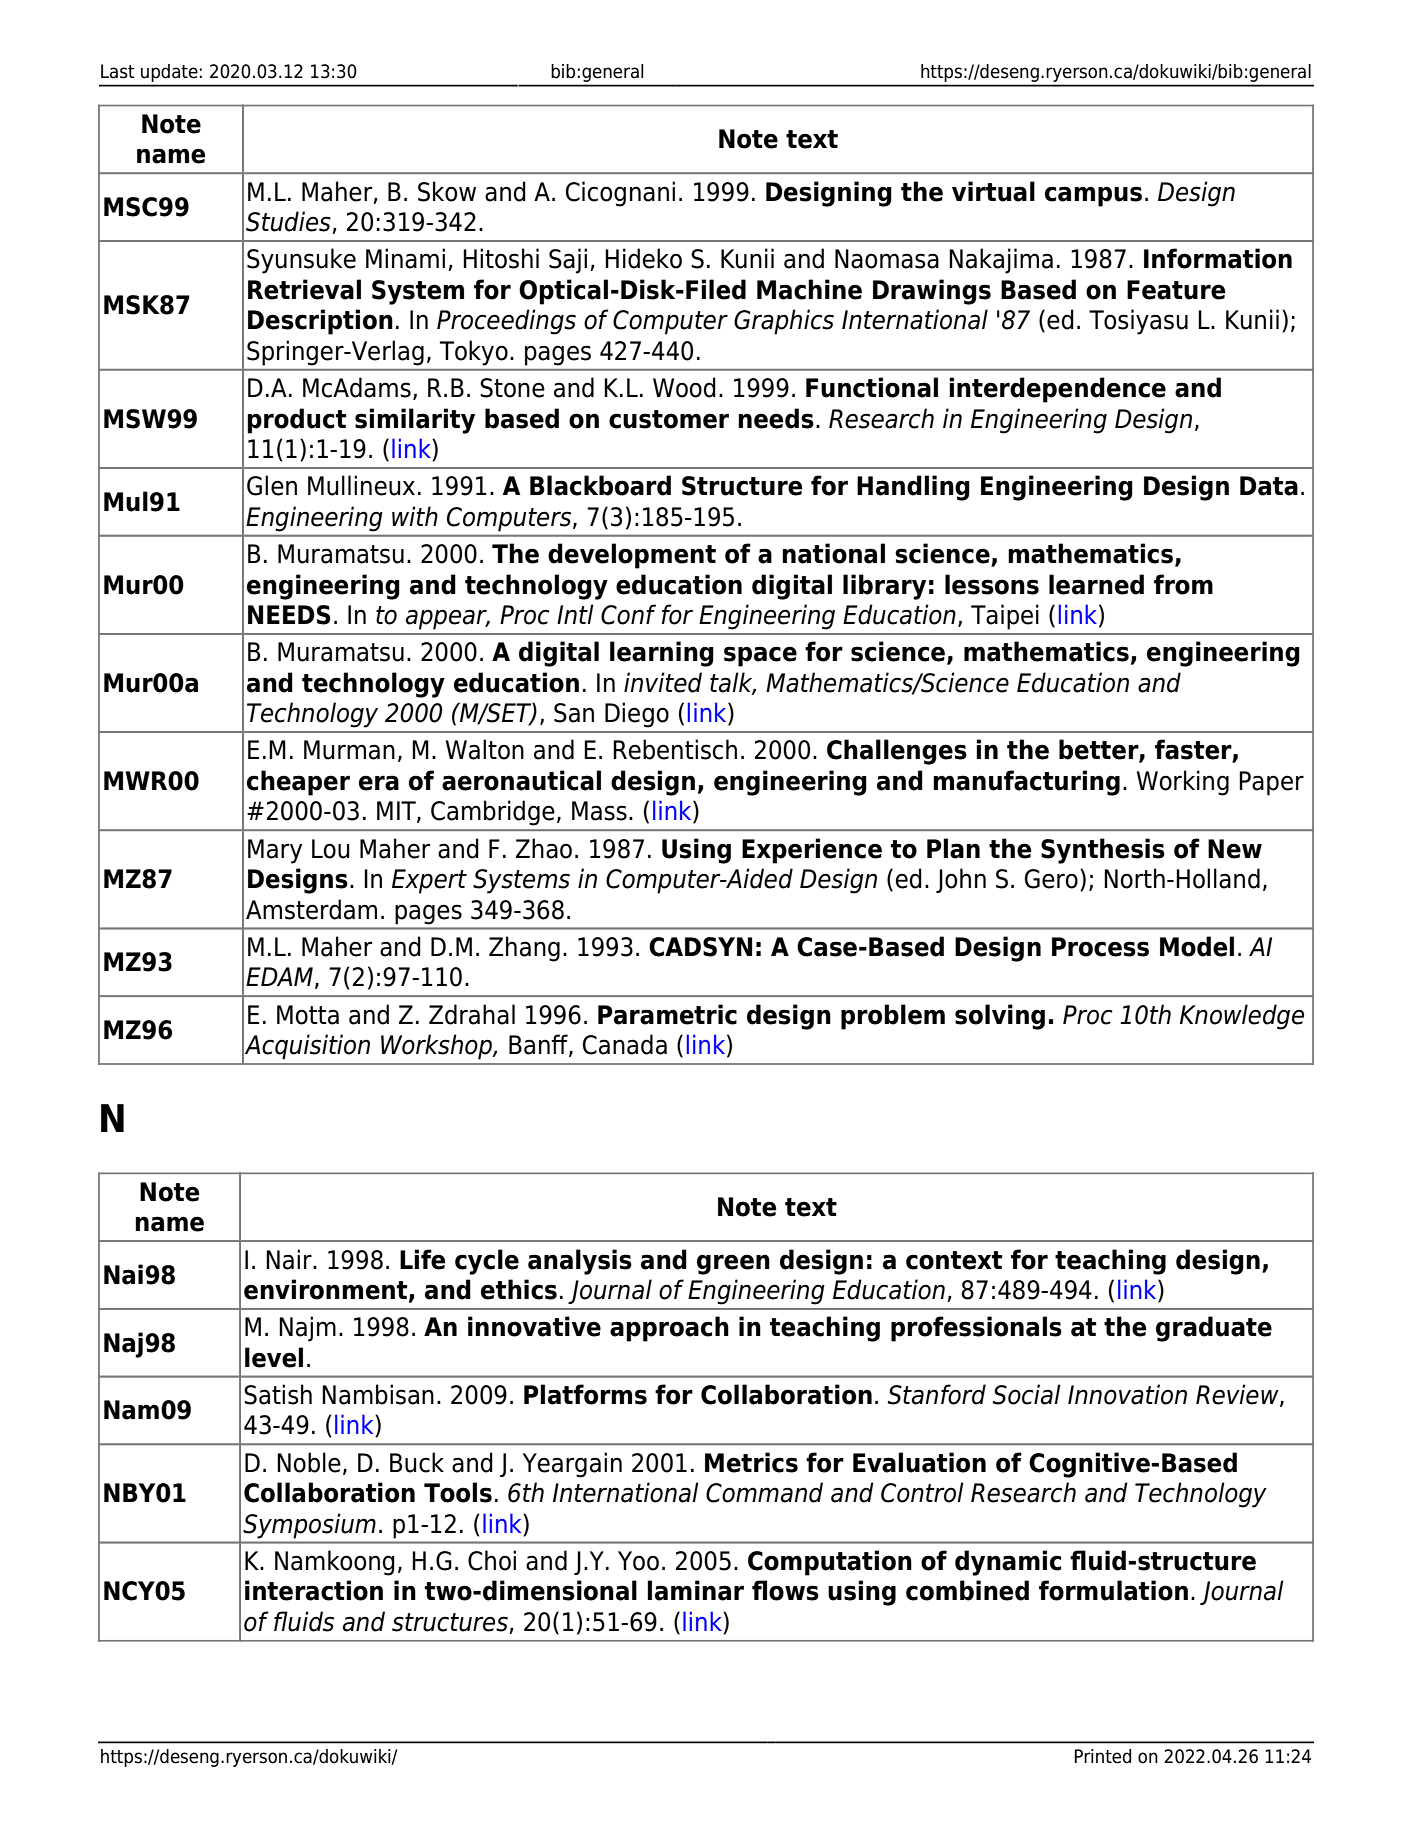 The height and width of the page is (1828, 1412). What do you see at coordinates (667, 1014) in the page?
I see `Parametric` at bounding box center [667, 1014].
